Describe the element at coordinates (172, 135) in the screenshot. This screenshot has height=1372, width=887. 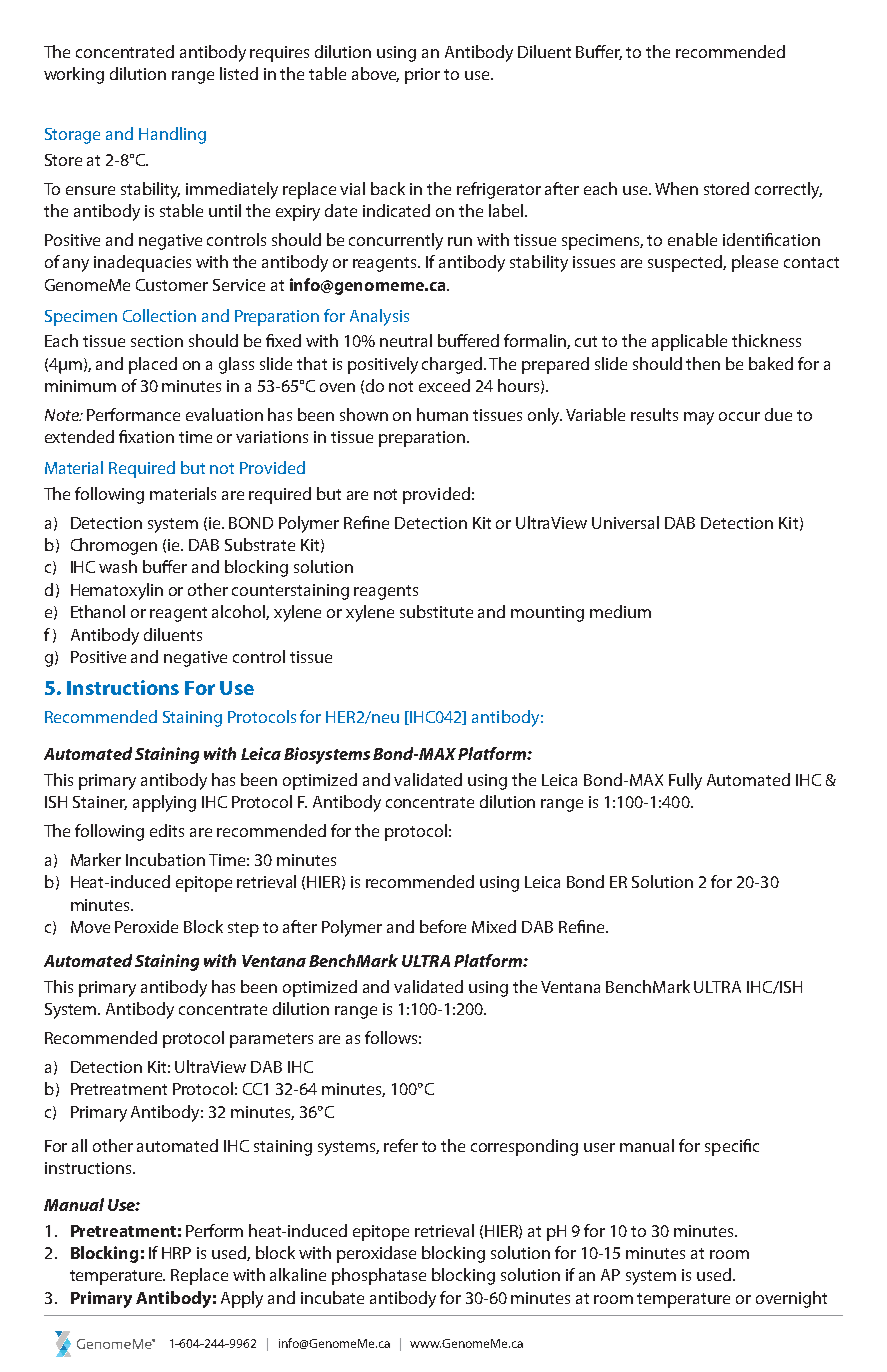
I see `Handling` at that location.
